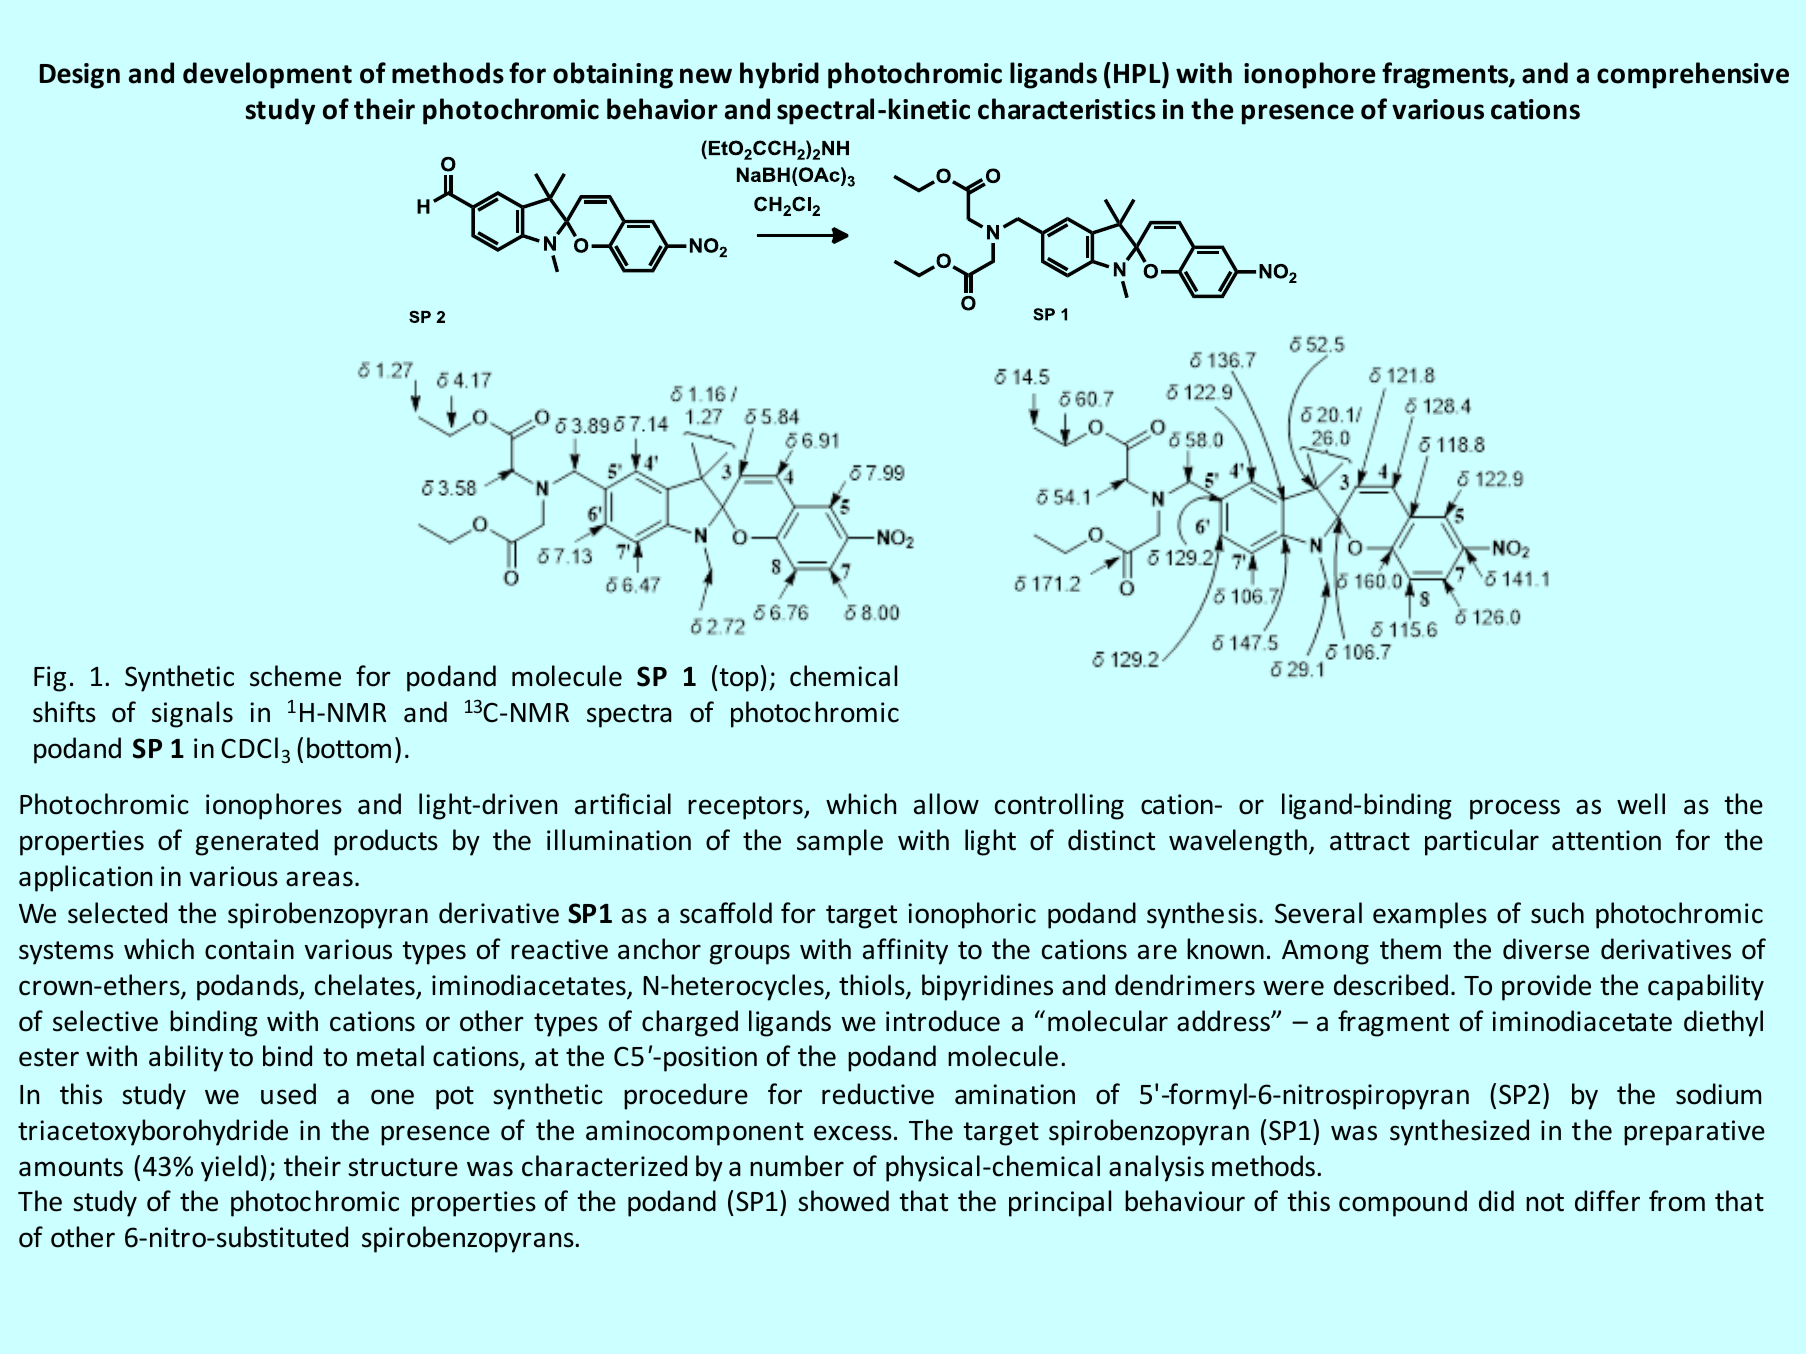 The width and height of the screenshot is (1806, 1354). I want to click on scheme, so click(295, 676).
